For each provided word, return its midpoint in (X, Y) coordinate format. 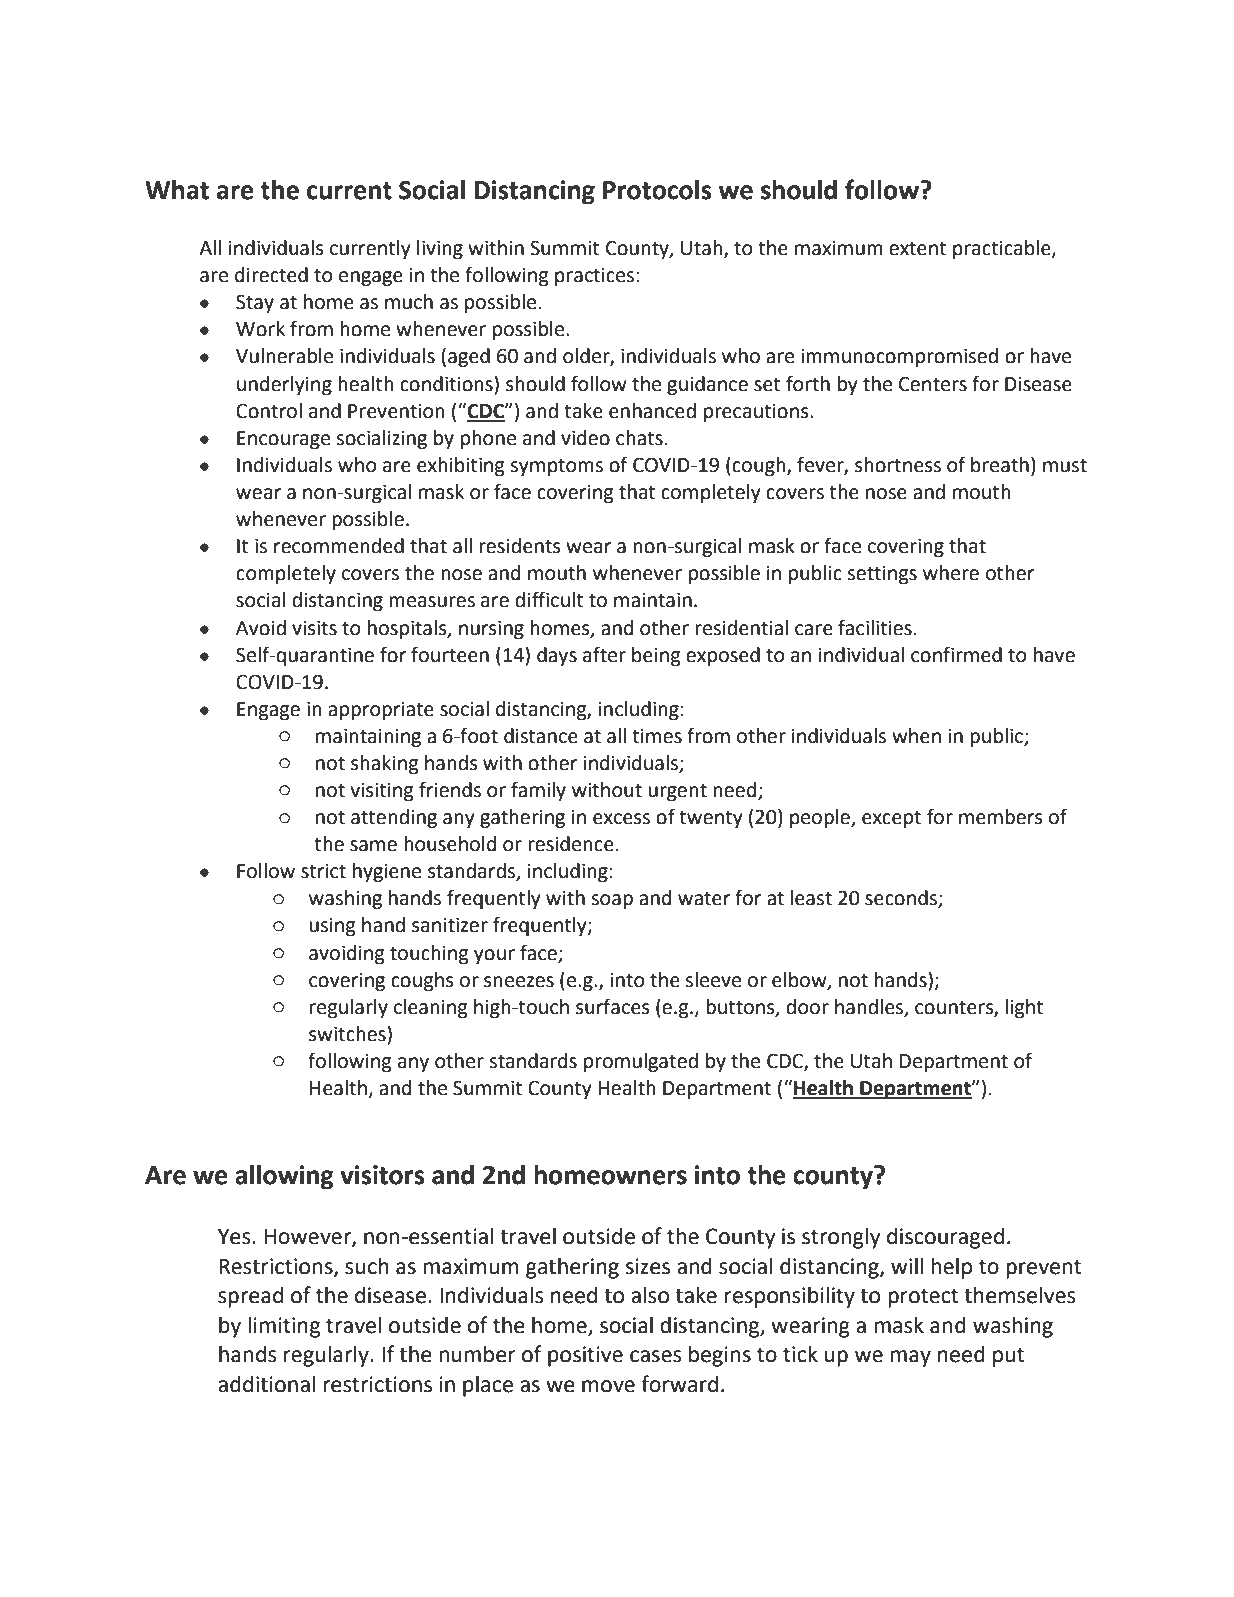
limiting (284, 1327)
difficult (549, 599)
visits (314, 628)
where (951, 573)
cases (656, 1356)
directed (271, 275)
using (333, 926)
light (1024, 1008)
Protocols (657, 190)
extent (917, 248)
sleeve (713, 980)
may (910, 1358)
